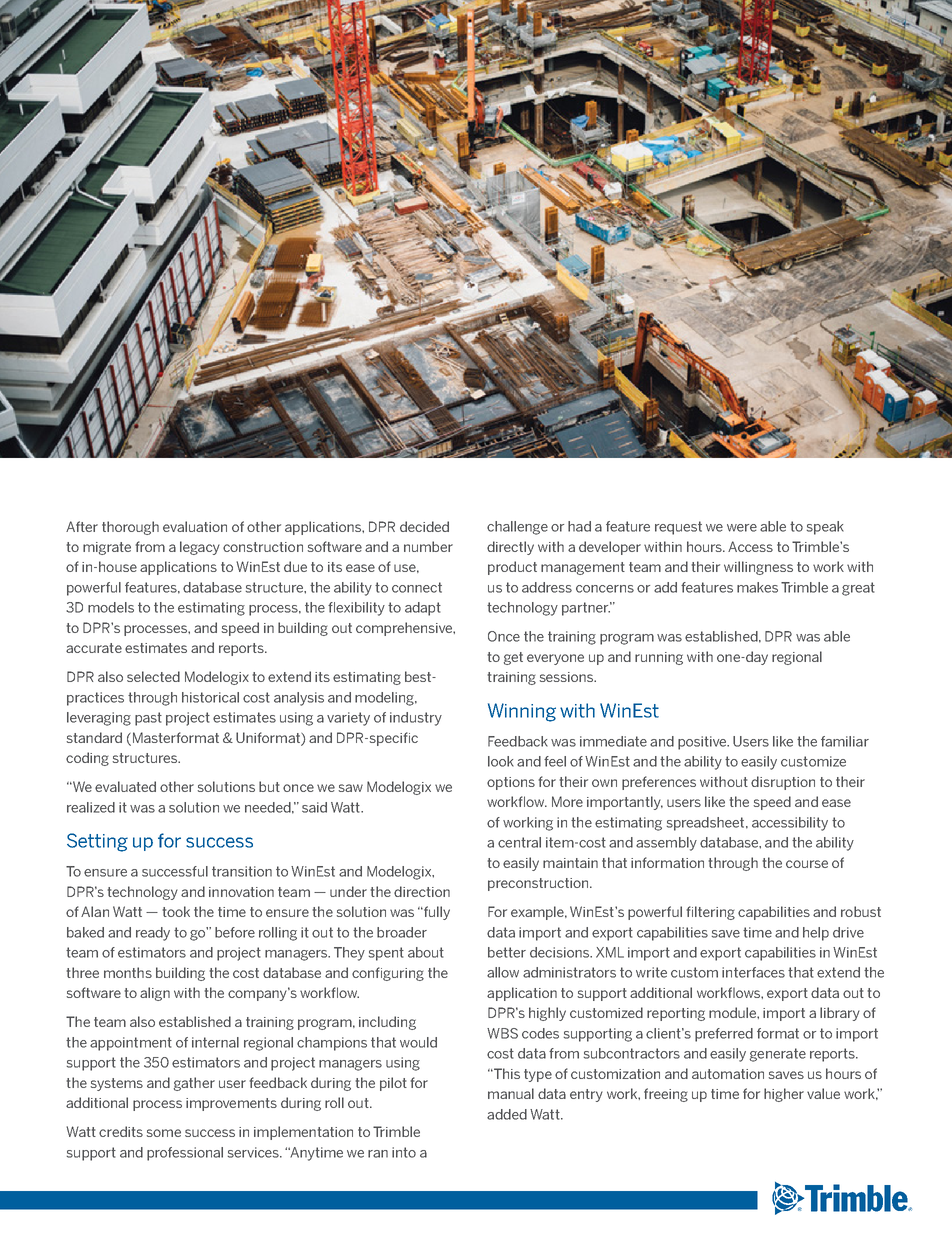  What do you see at coordinates (97, 842) in the screenshot?
I see `Setting` at bounding box center [97, 842].
